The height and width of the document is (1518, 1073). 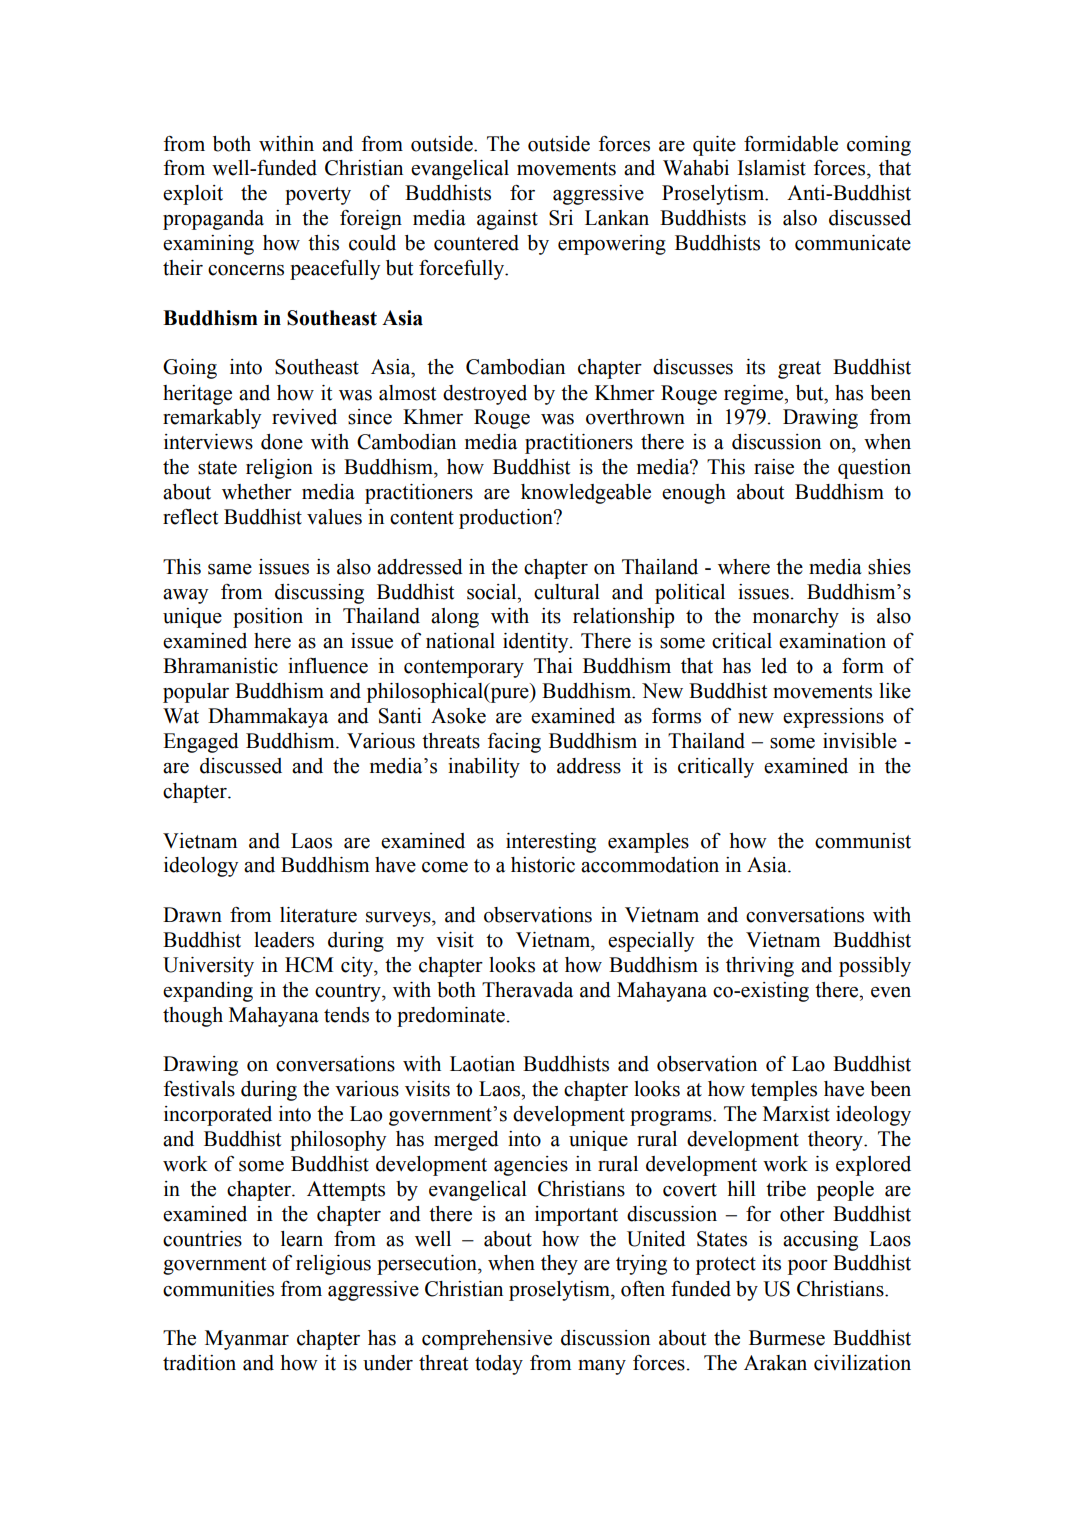 I want to click on agencies, so click(x=531, y=1166).
